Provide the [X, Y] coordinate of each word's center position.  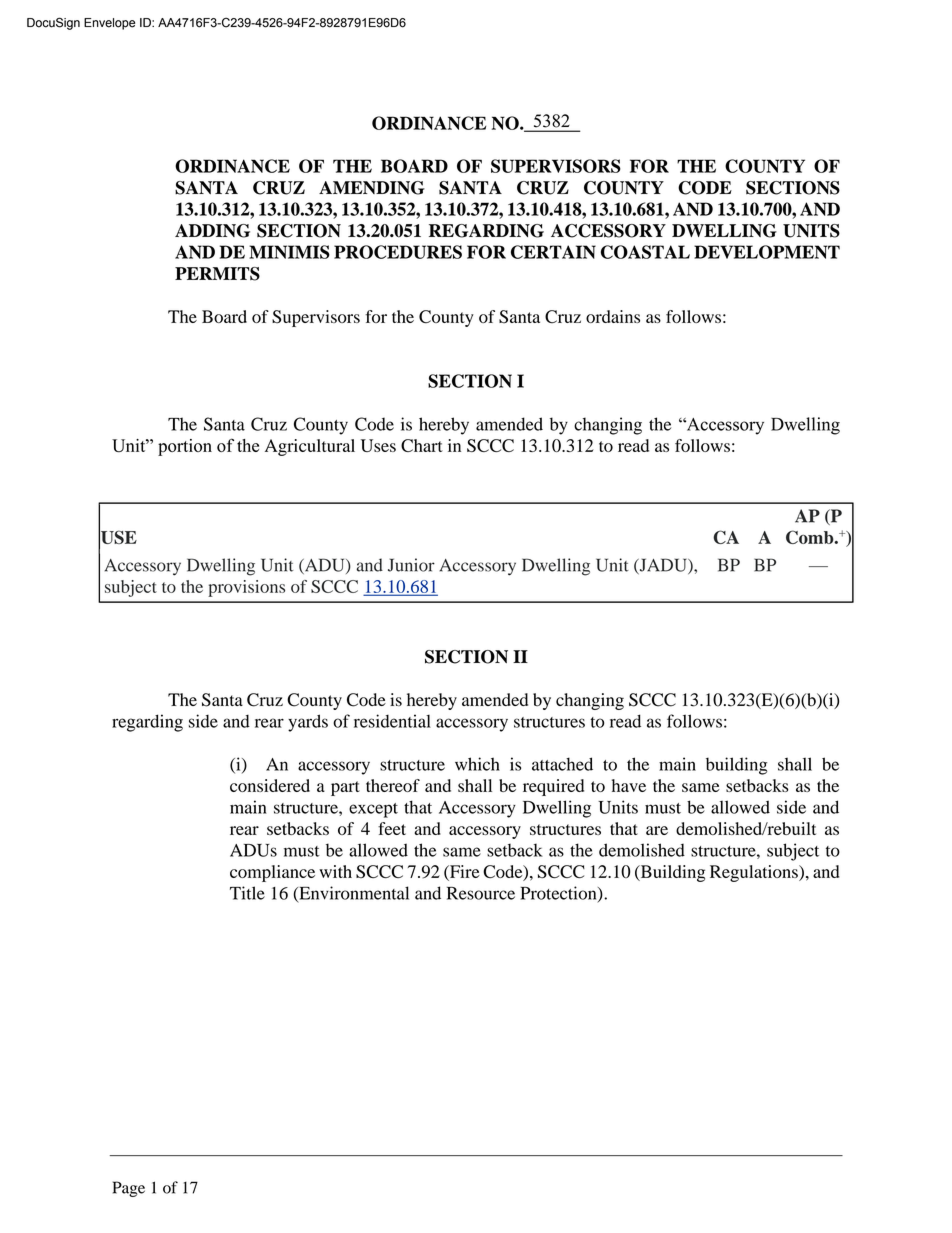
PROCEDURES [398, 252]
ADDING [212, 231]
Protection [559, 894]
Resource [481, 893]
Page [129, 1189]
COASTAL [645, 252]
